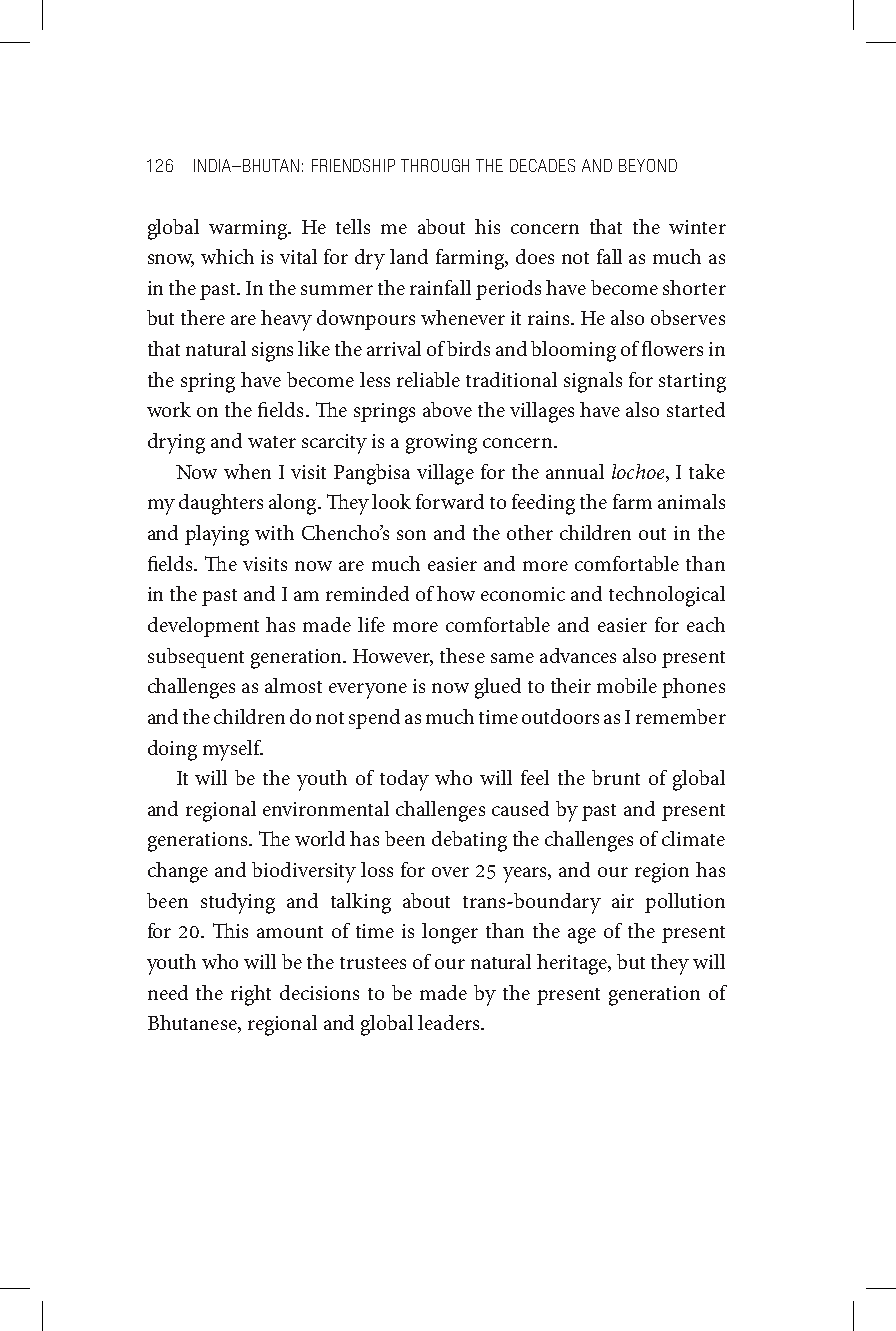  I want to click on myself, so click(233, 750).
